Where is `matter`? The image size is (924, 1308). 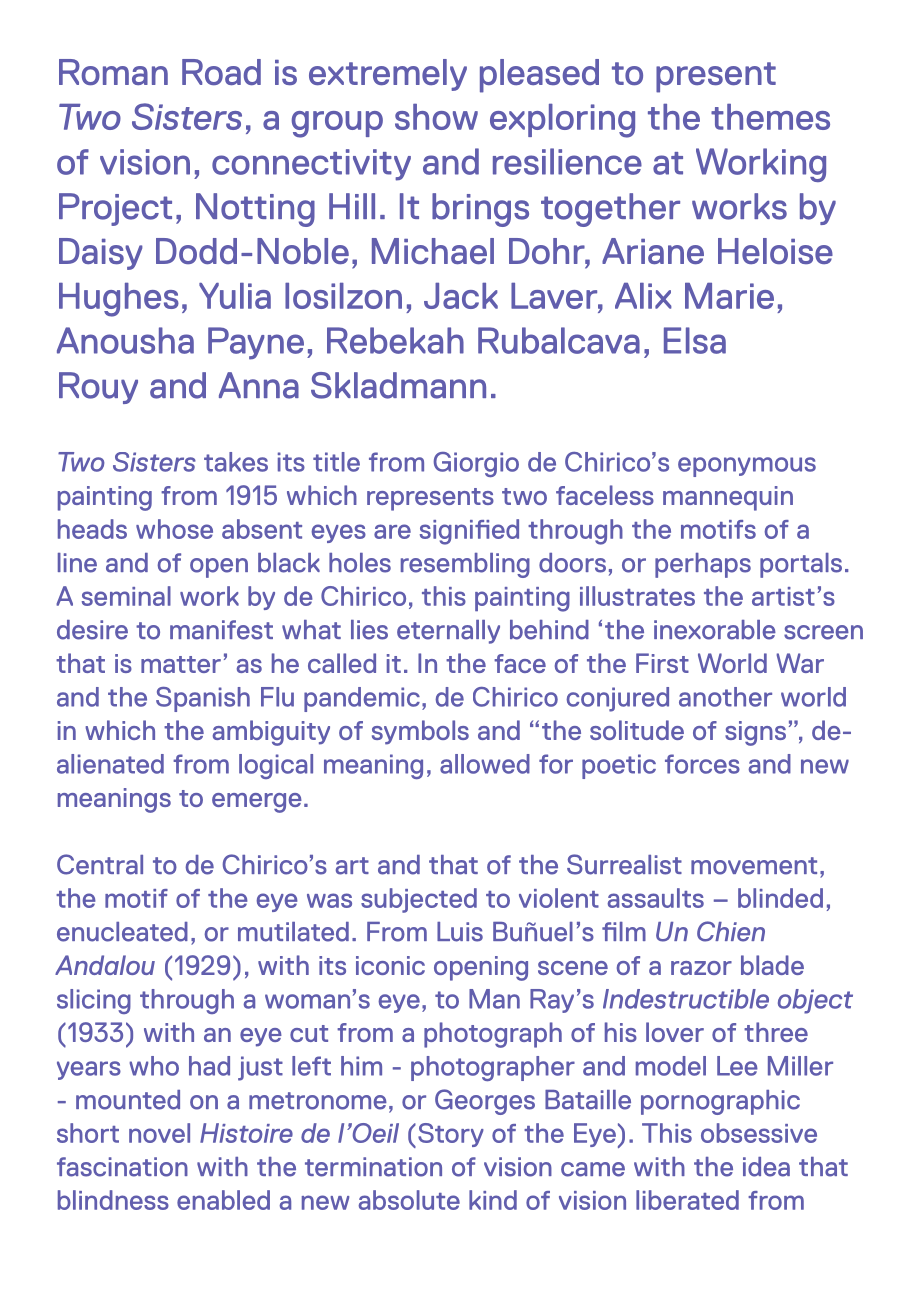
matter is located at coordinates (181, 664).
